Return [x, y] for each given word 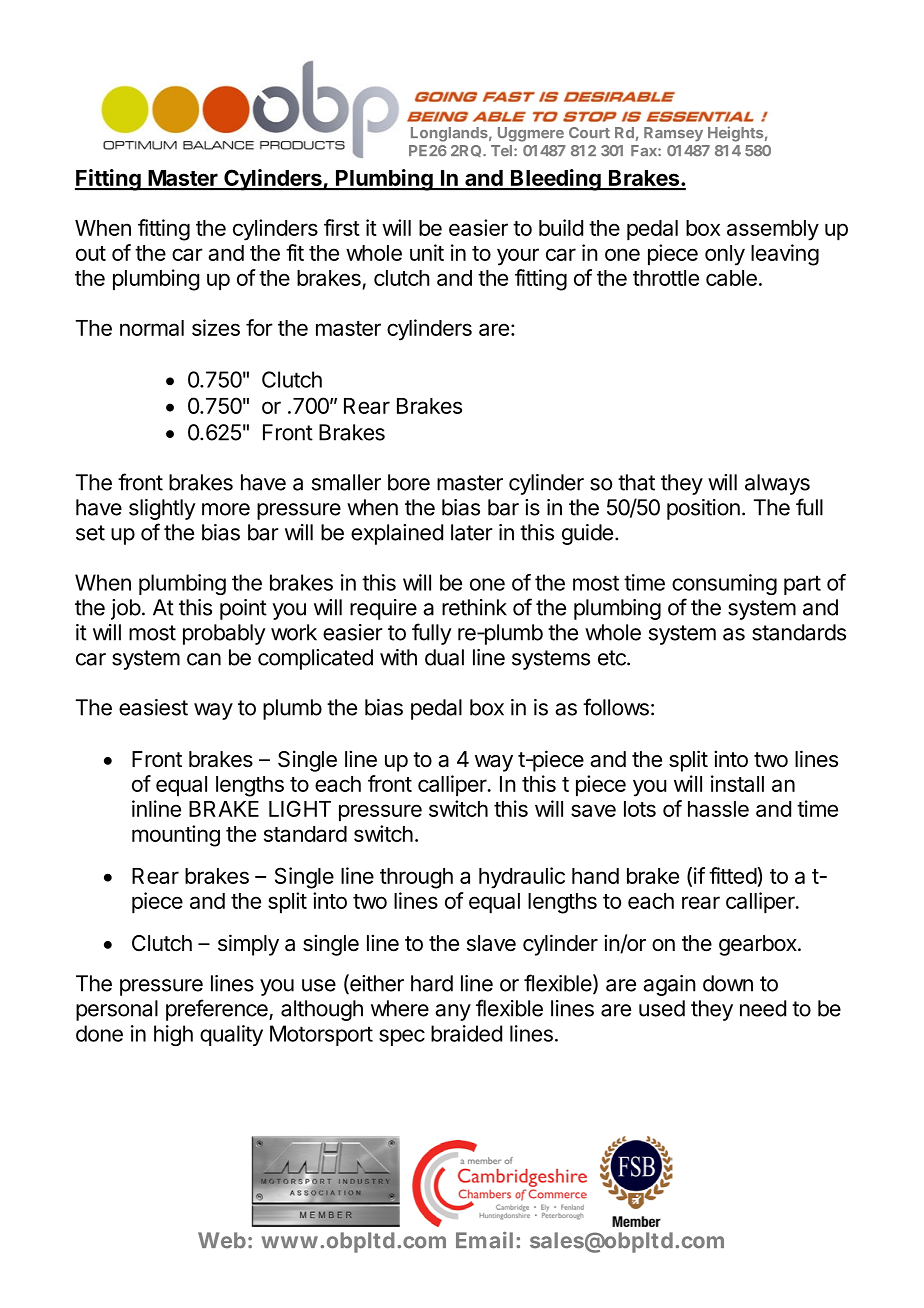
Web [222, 1240]
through [416, 878]
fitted [733, 877]
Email [484, 1240]
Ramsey [673, 134]
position [703, 509]
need [763, 1008]
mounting [176, 836]
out [91, 253]
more [226, 509]
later [472, 532]
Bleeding [556, 180]
